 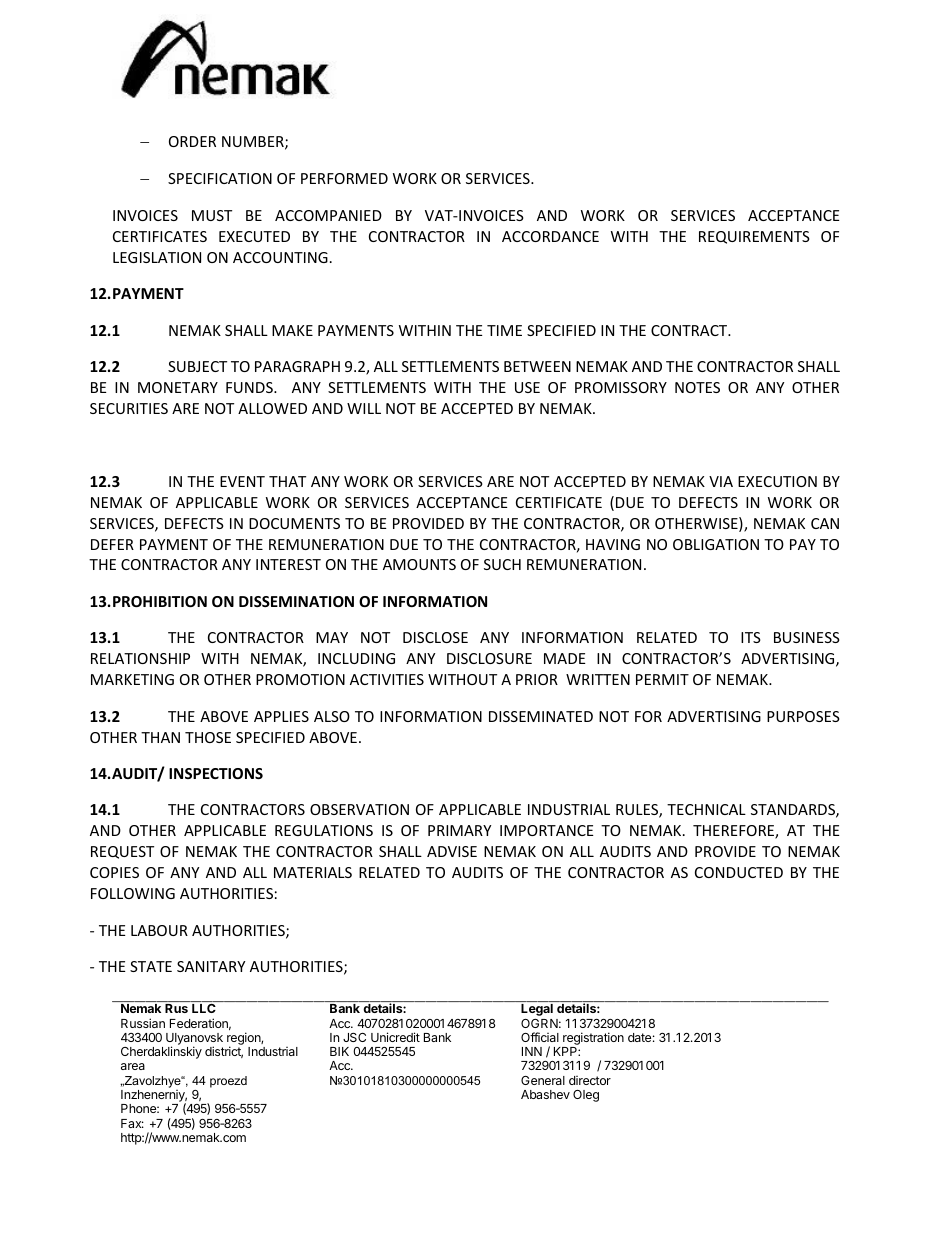 What do you see at coordinates (452, 851) in the page?
I see `ADVISE` at bounding box center [452, 851].
